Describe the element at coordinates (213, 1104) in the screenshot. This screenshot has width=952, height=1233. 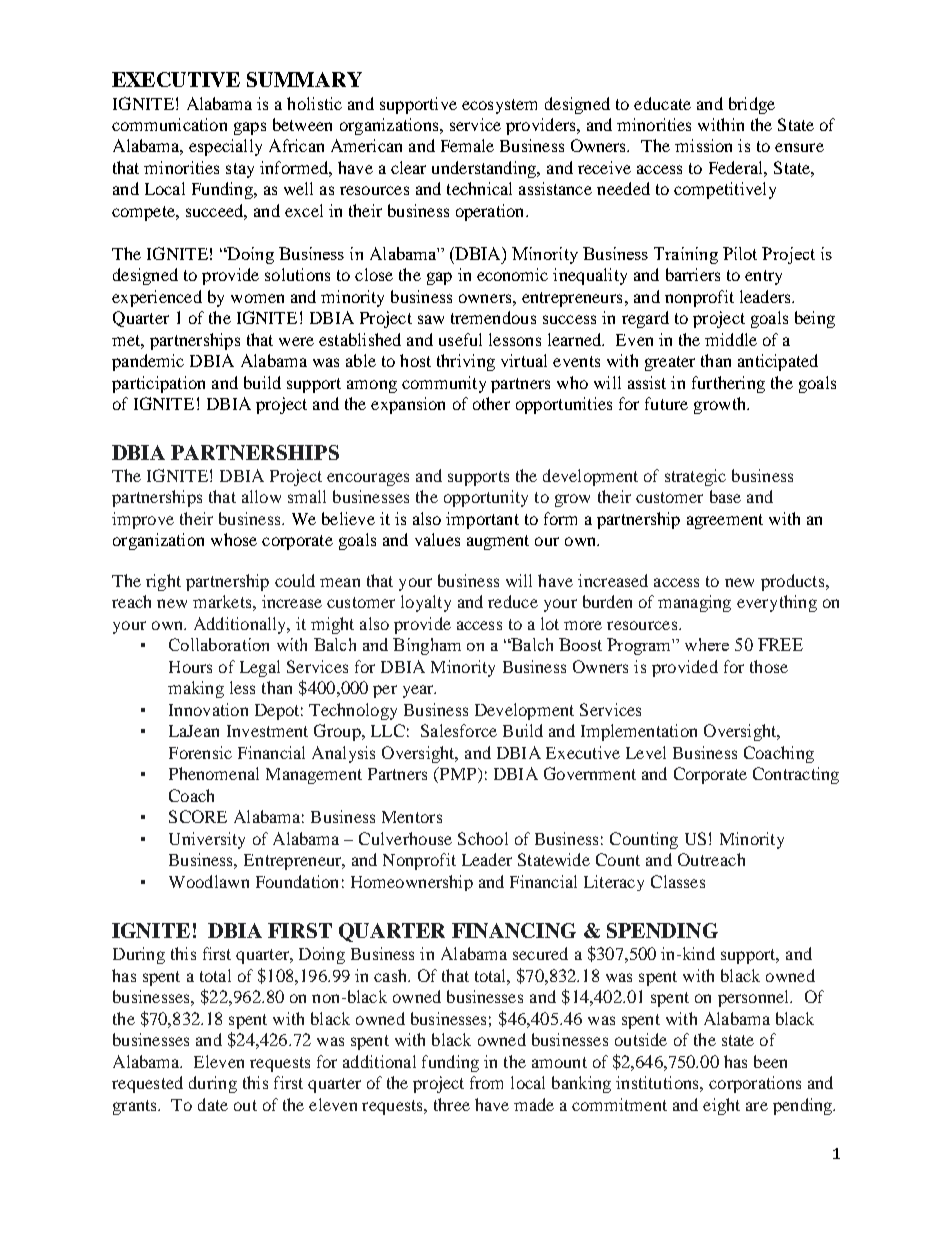
I see `date` at that location.
